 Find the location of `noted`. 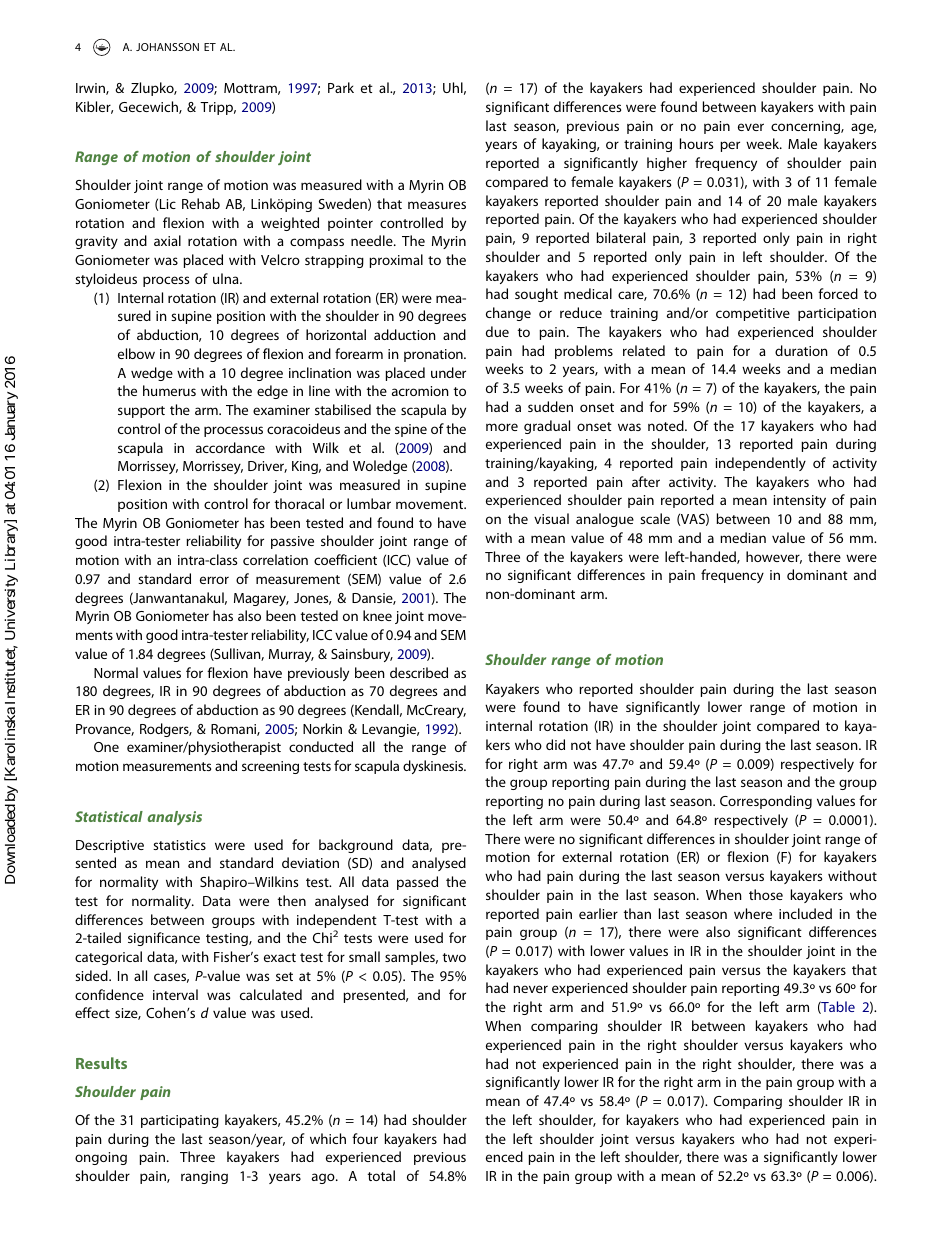

noted is located at coordinates (667, 425).
